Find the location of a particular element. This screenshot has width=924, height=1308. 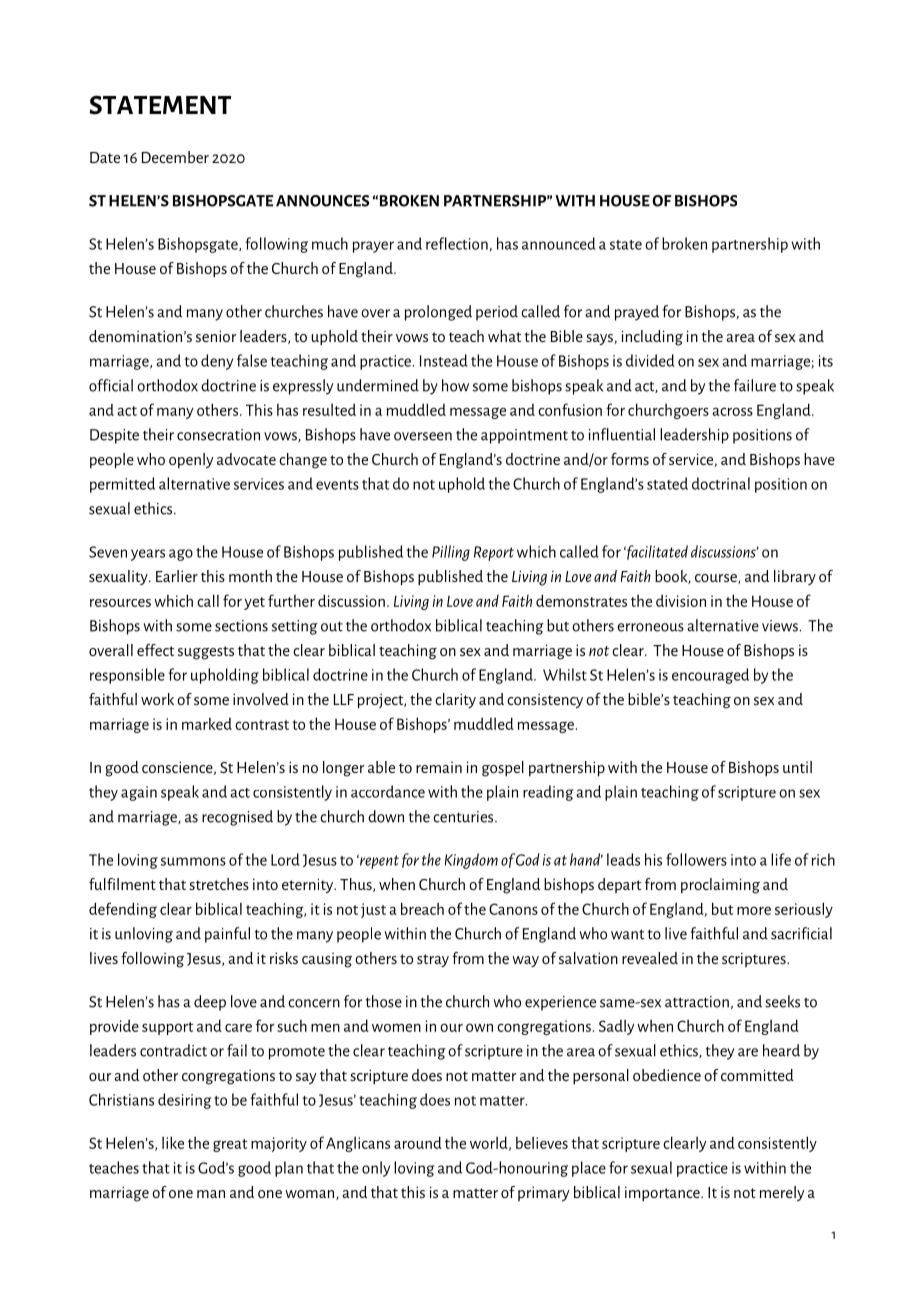

doctrinal is located at coordinates (721, 483).
